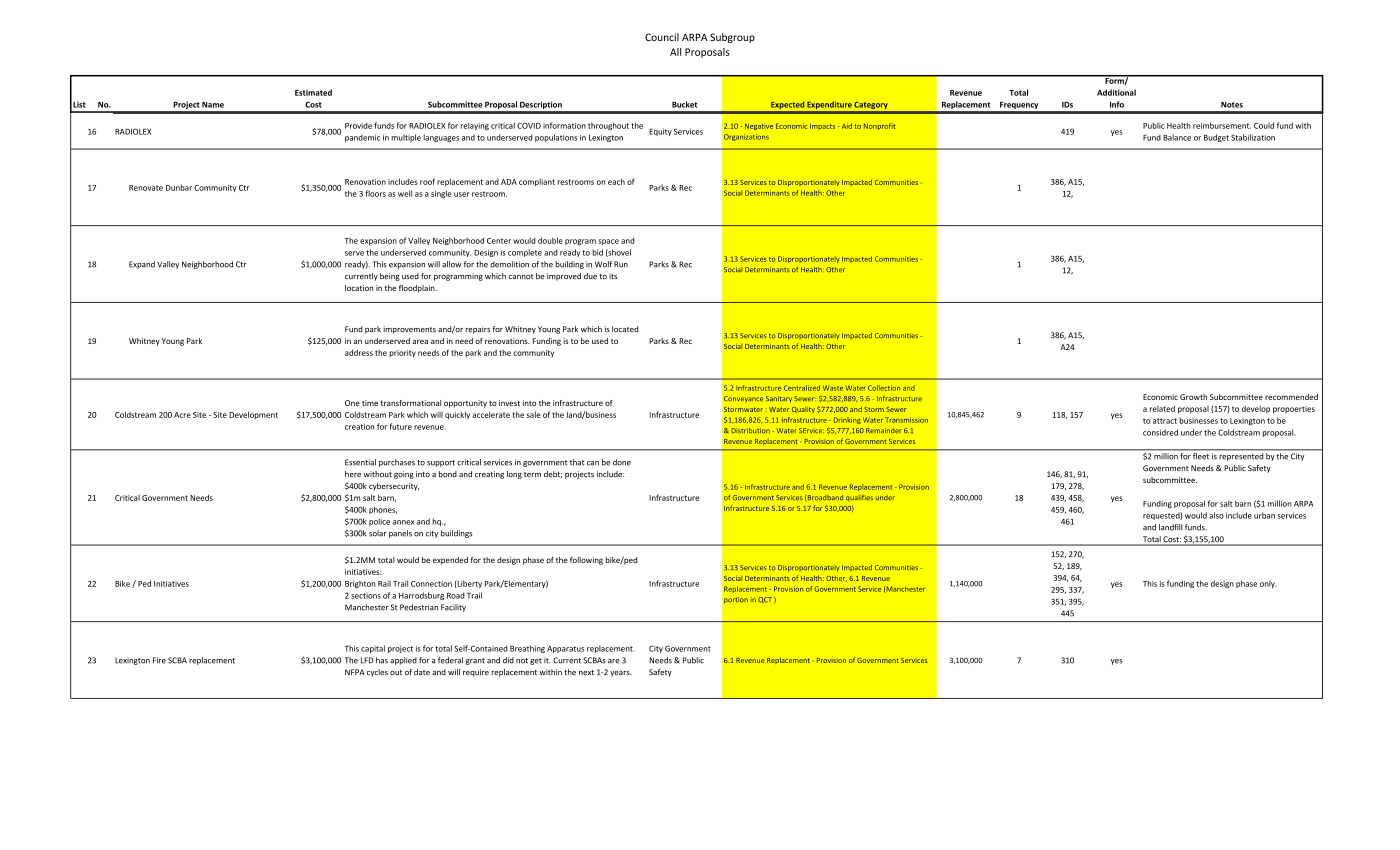  What do you see at coordinates (313, 92) in the page?
I see `Estimated` at bounding box center [313, 92].
